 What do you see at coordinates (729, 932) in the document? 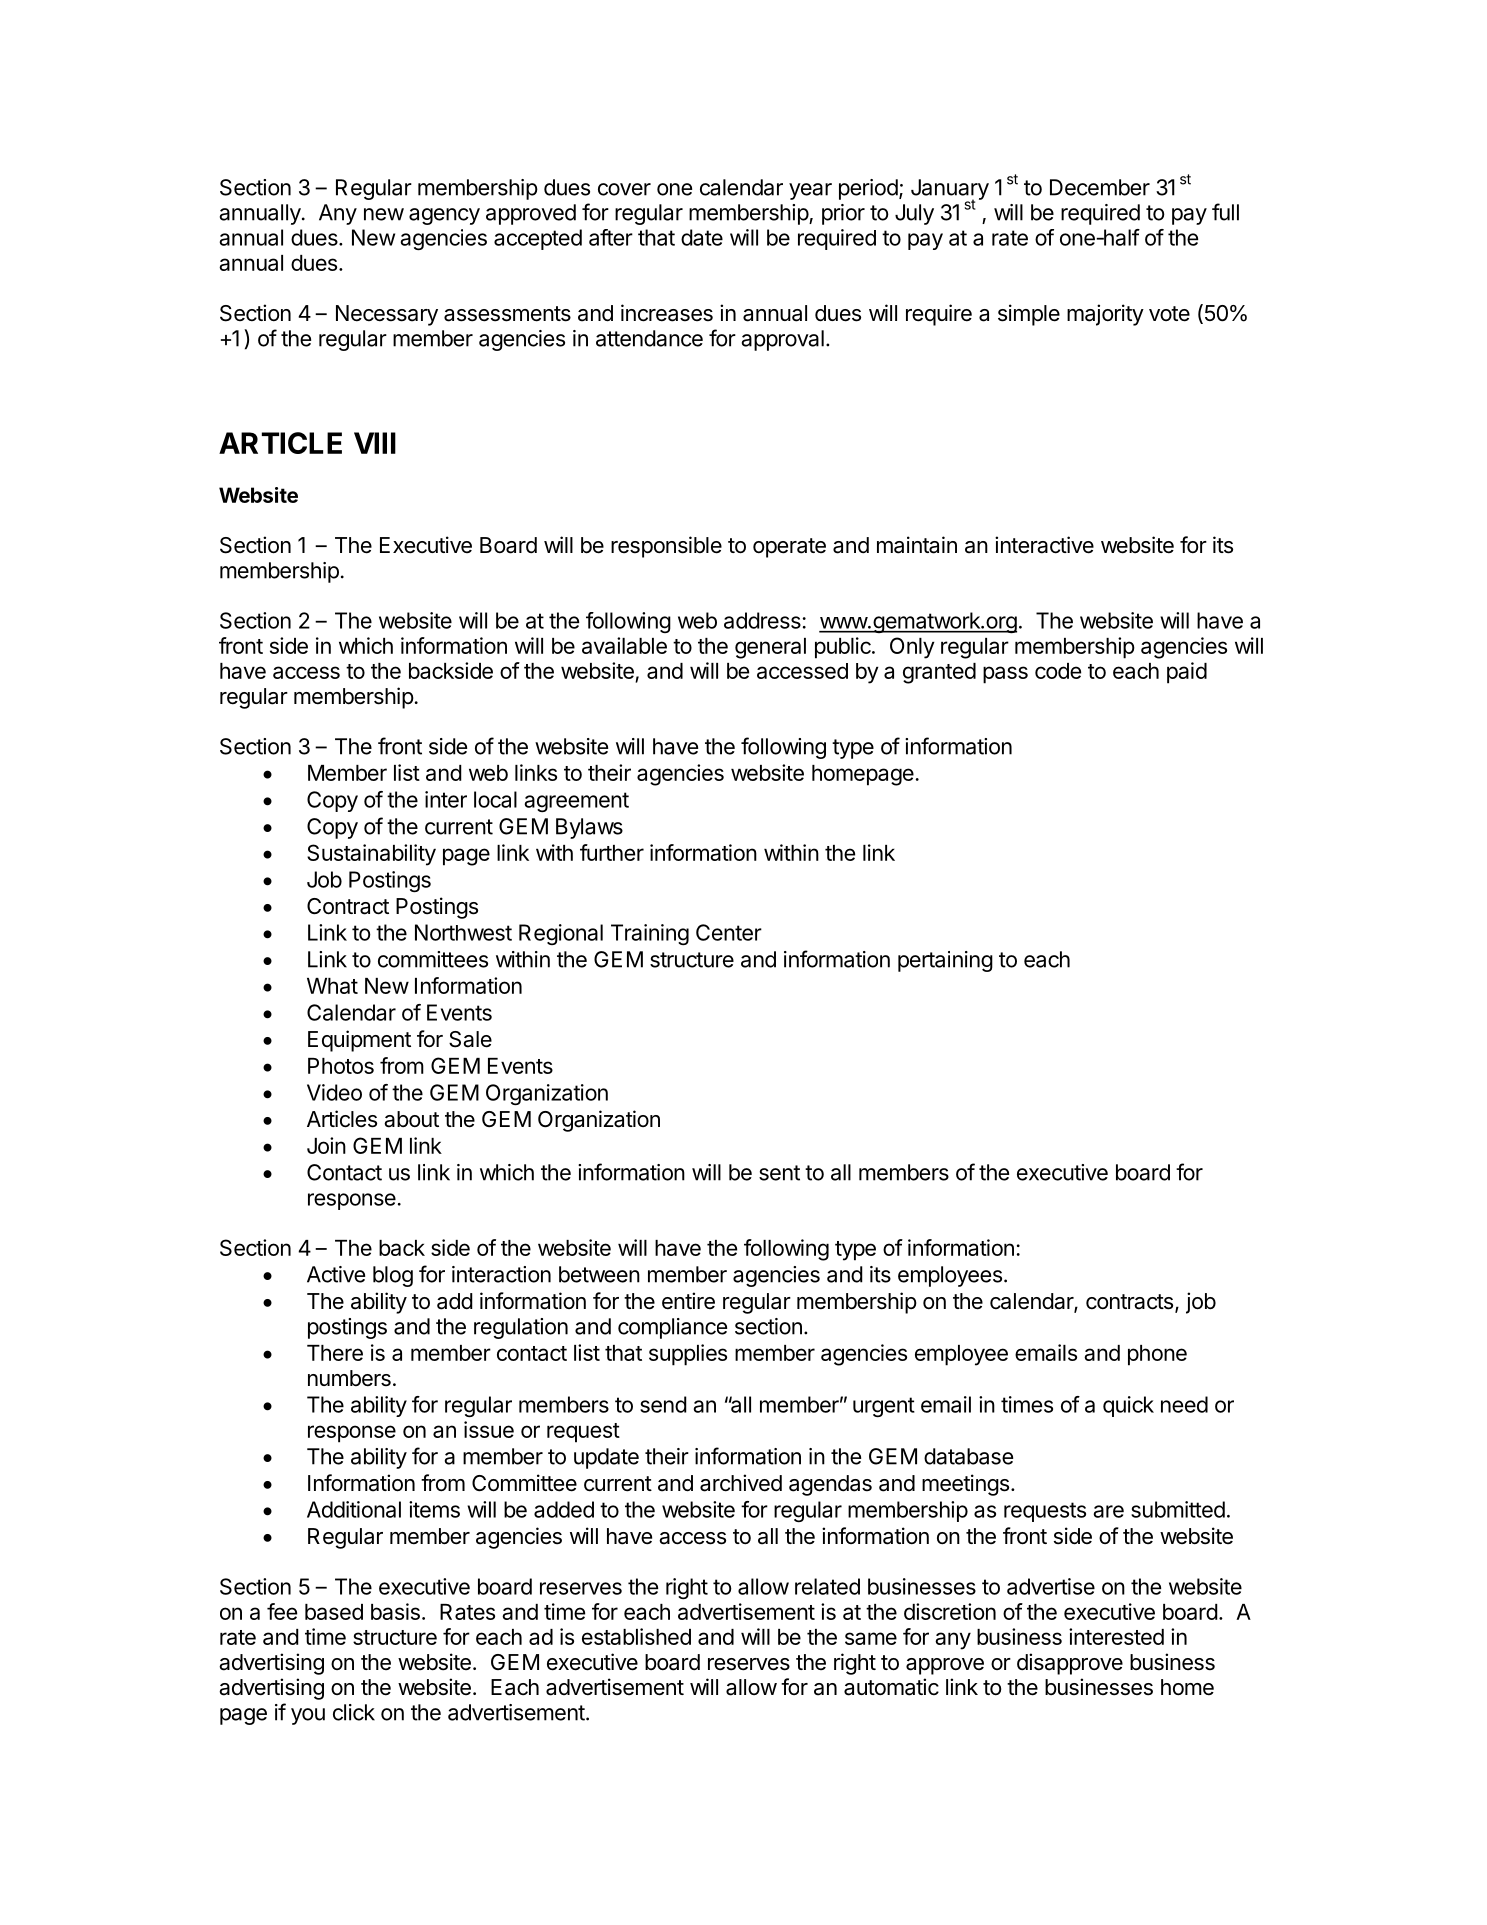
I see `Center` at bounding box center [729, 932].
